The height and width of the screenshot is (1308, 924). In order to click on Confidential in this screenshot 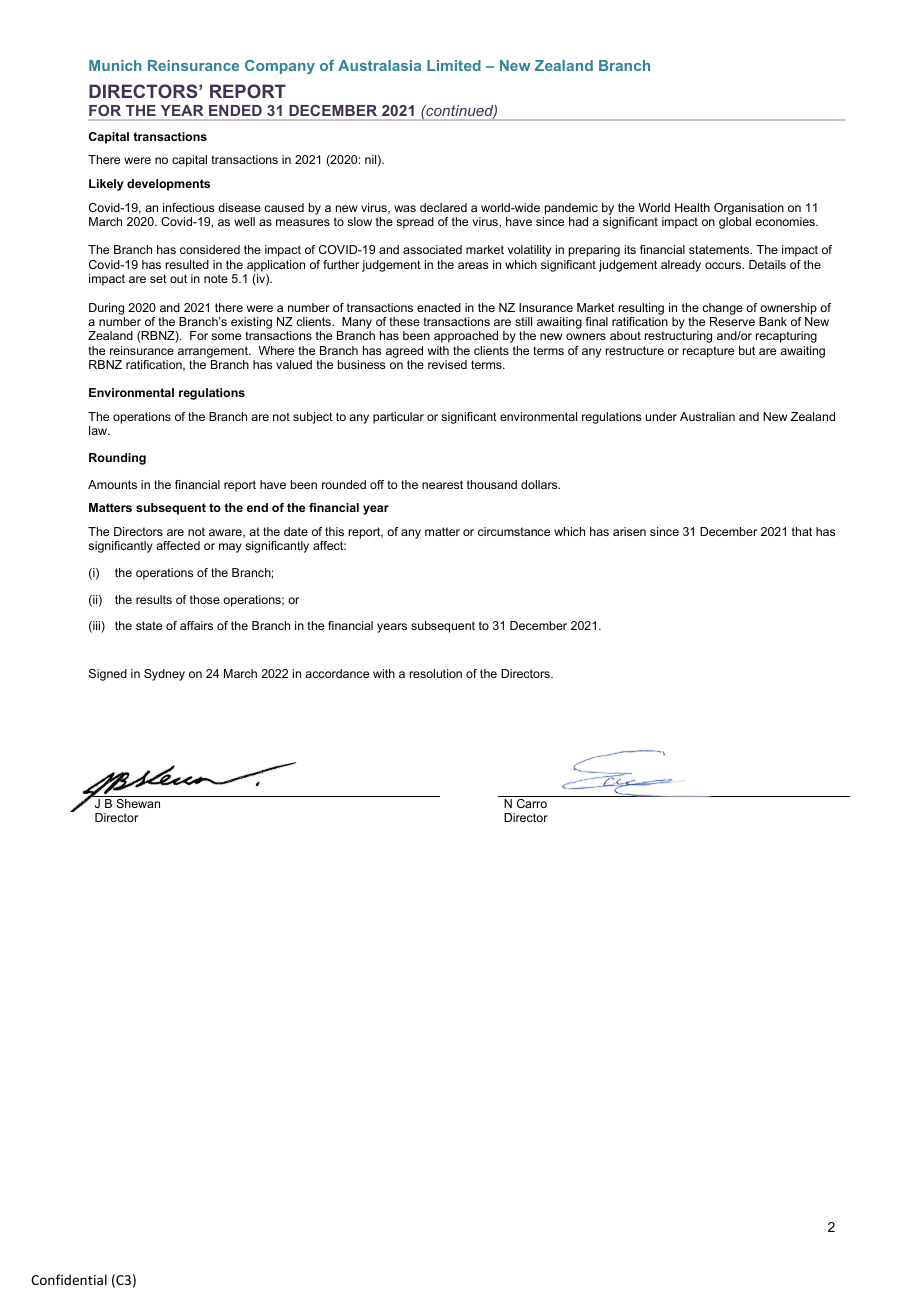, I will do `click(69, 1279)`.
